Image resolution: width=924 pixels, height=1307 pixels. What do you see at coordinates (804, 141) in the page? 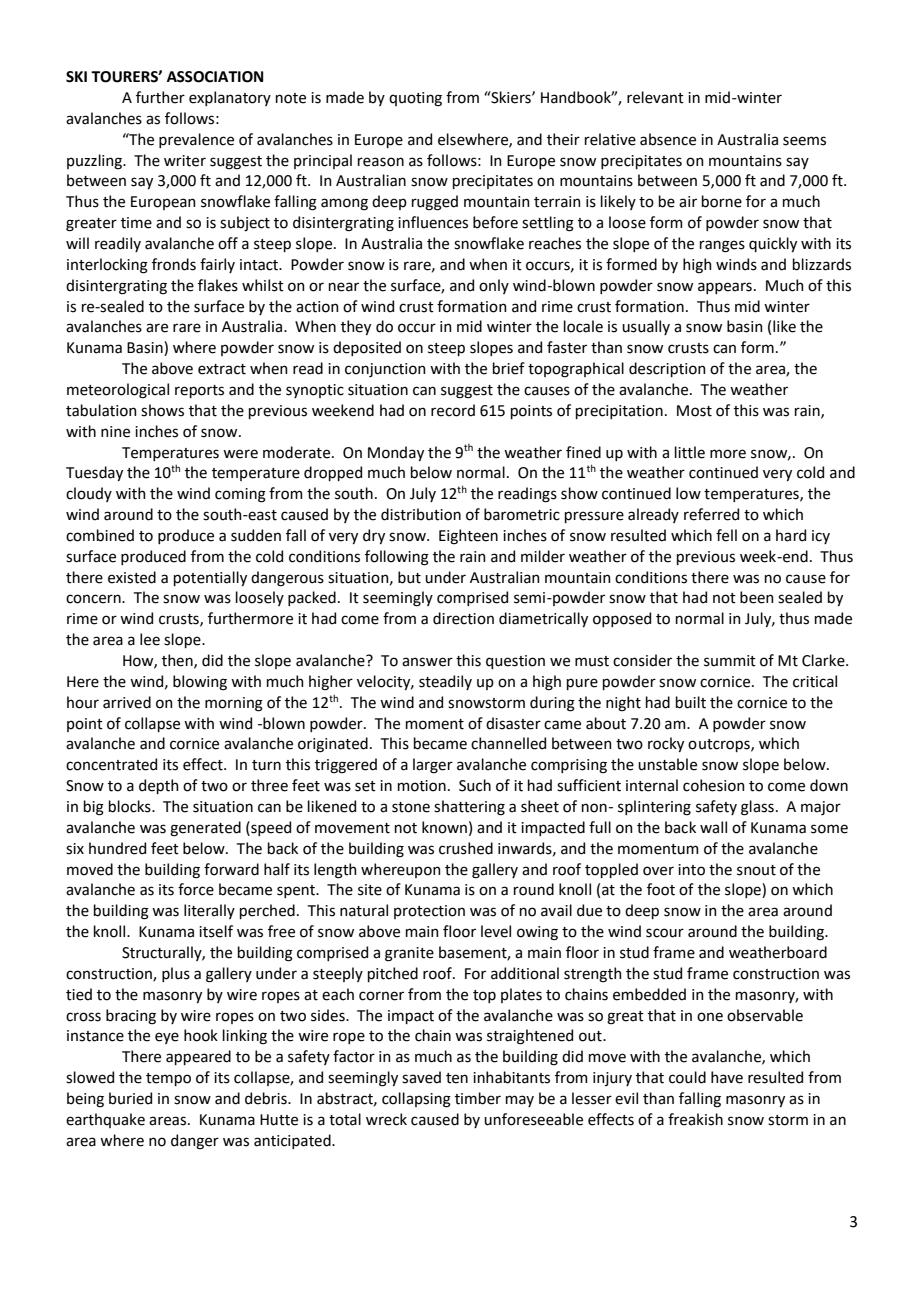
I see `seems` at bounding box center [804, 141].
